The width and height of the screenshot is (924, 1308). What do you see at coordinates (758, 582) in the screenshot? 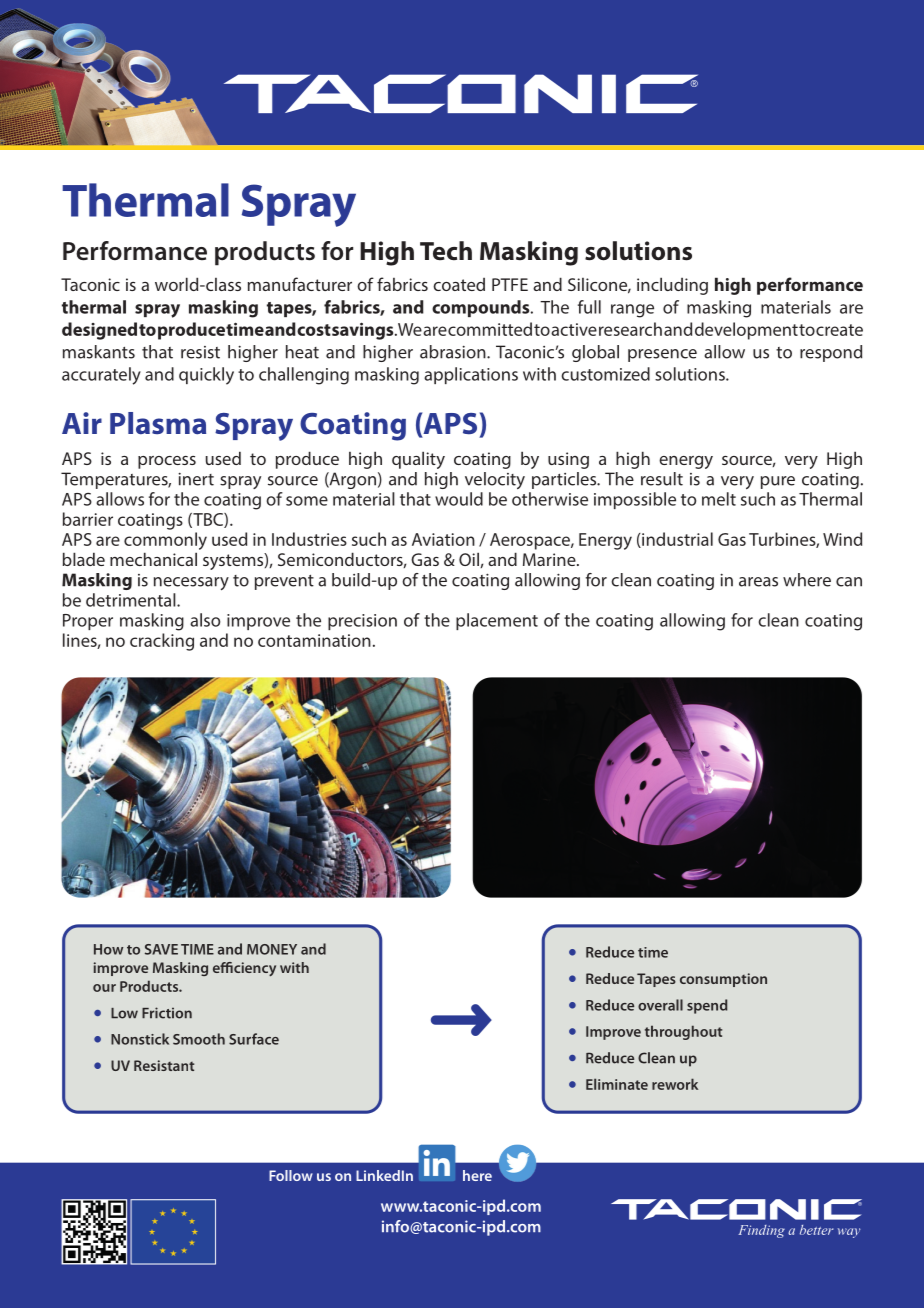
I see `areas` at bounding box center [758, 582].
